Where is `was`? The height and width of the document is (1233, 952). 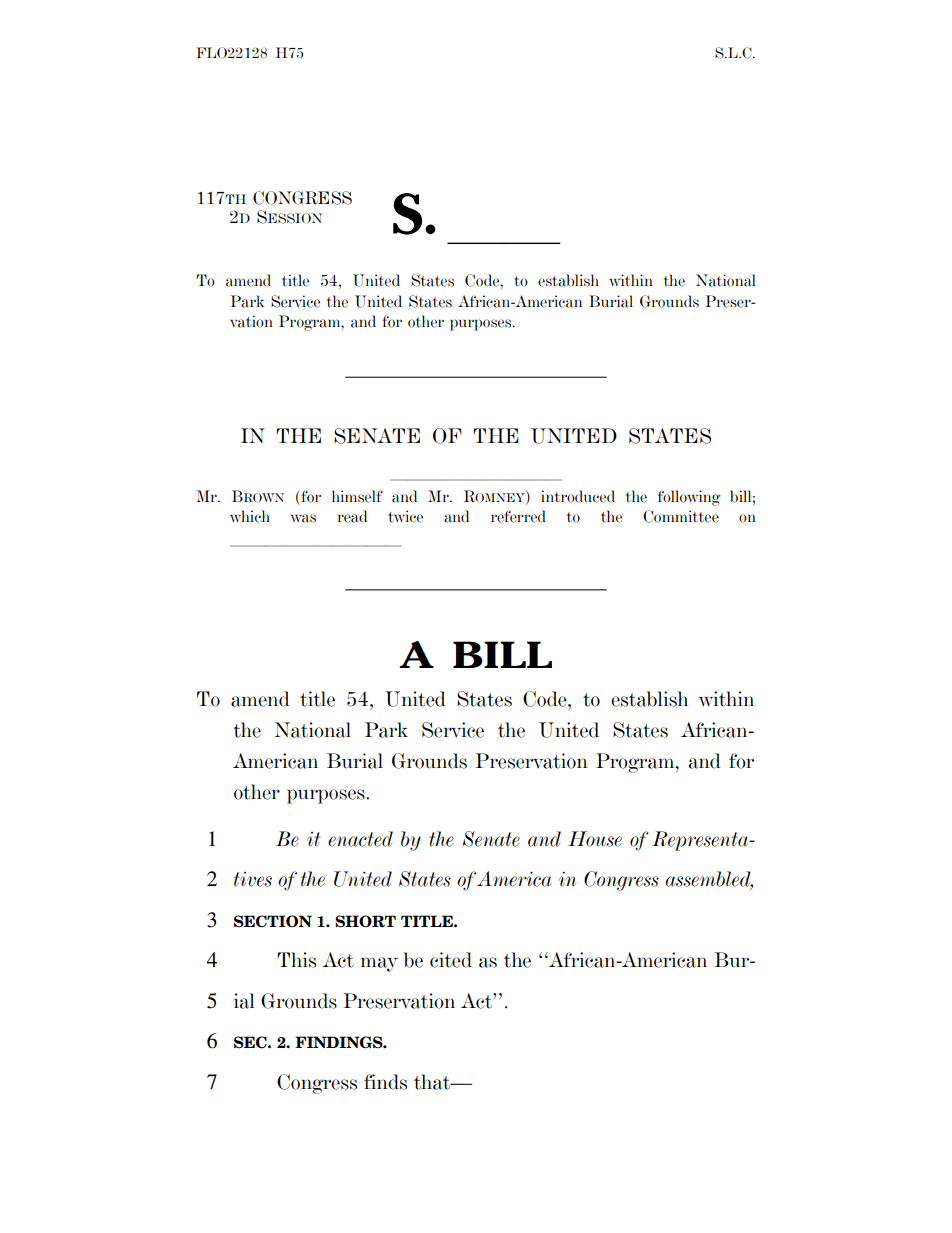
was is located at coordinates (303, 518).
